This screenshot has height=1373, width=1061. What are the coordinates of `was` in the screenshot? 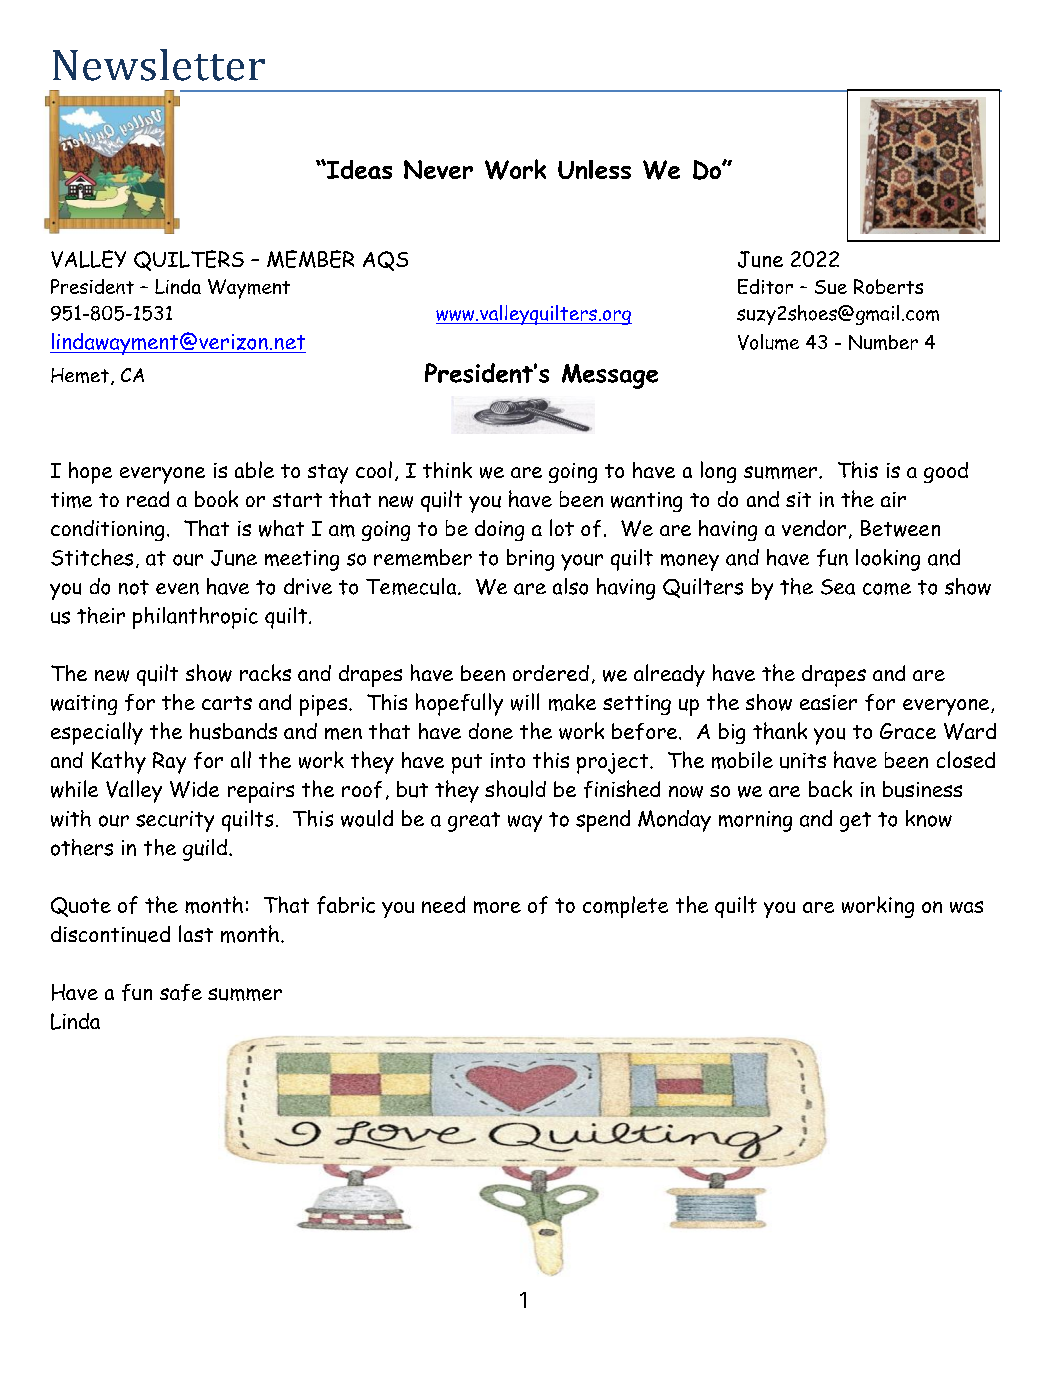 It's located at (966, 907).
